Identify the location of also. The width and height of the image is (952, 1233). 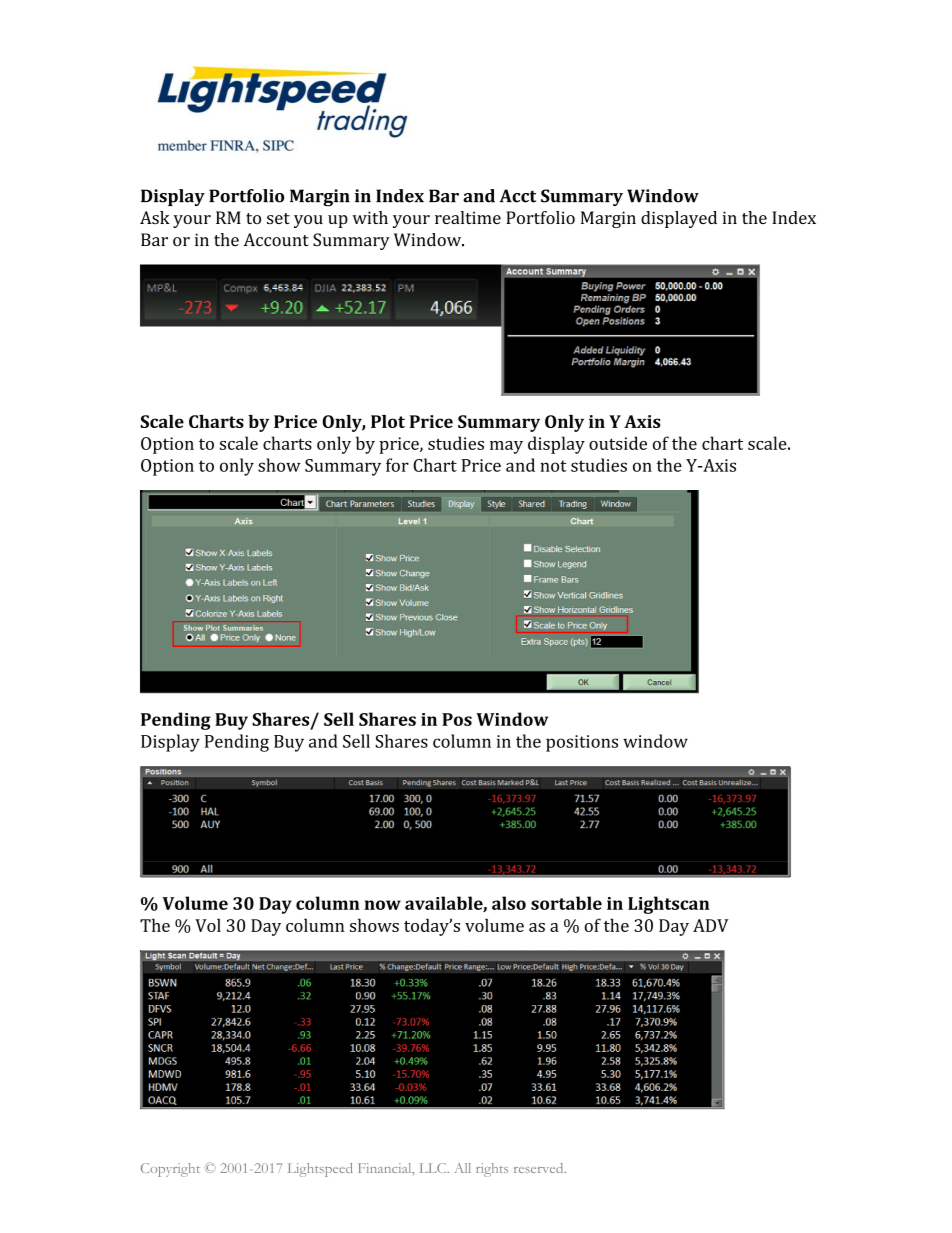
(509, 903).
